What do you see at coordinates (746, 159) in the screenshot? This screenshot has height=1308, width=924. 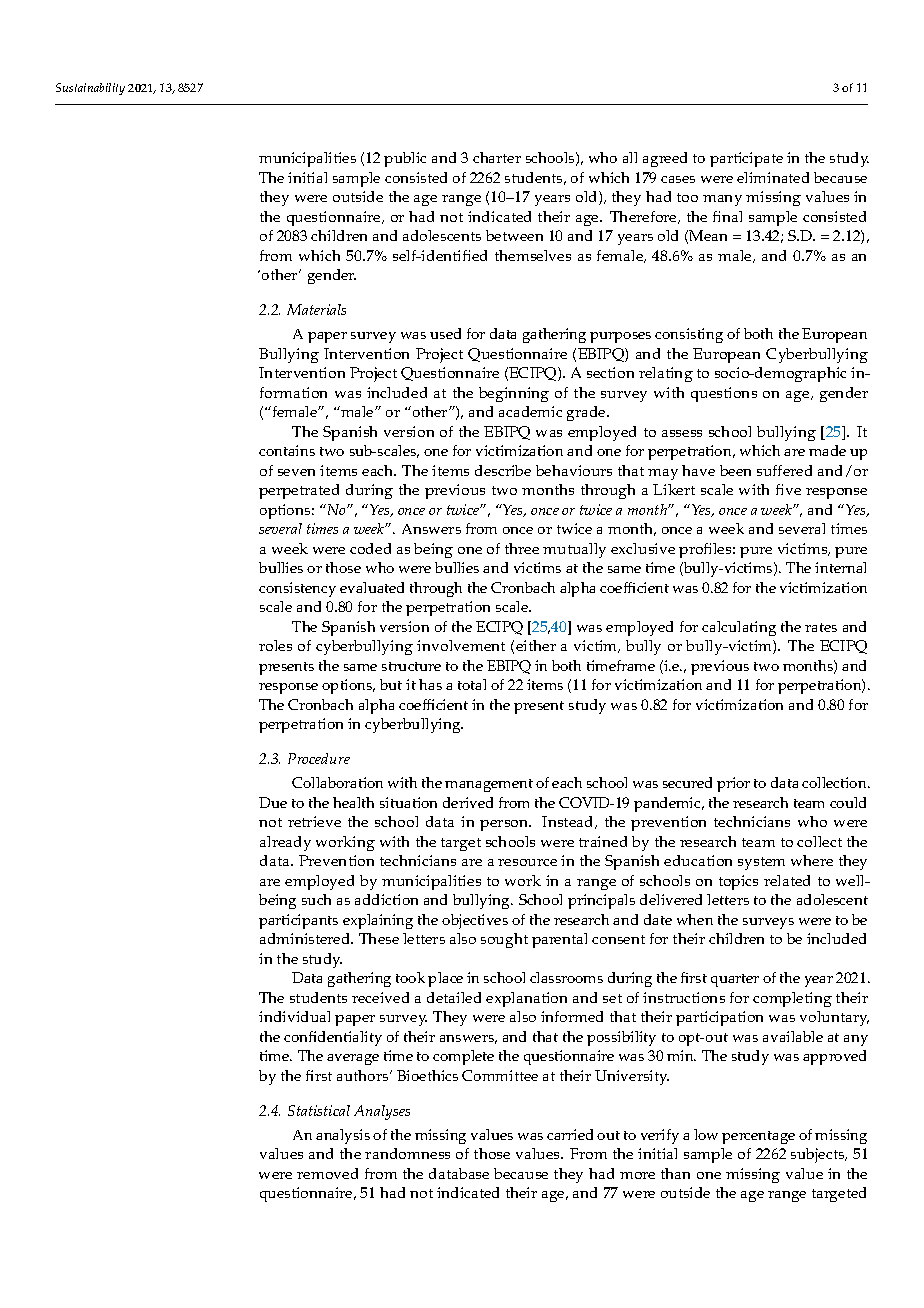 I see `participate` at bounding box center [746, 159].
